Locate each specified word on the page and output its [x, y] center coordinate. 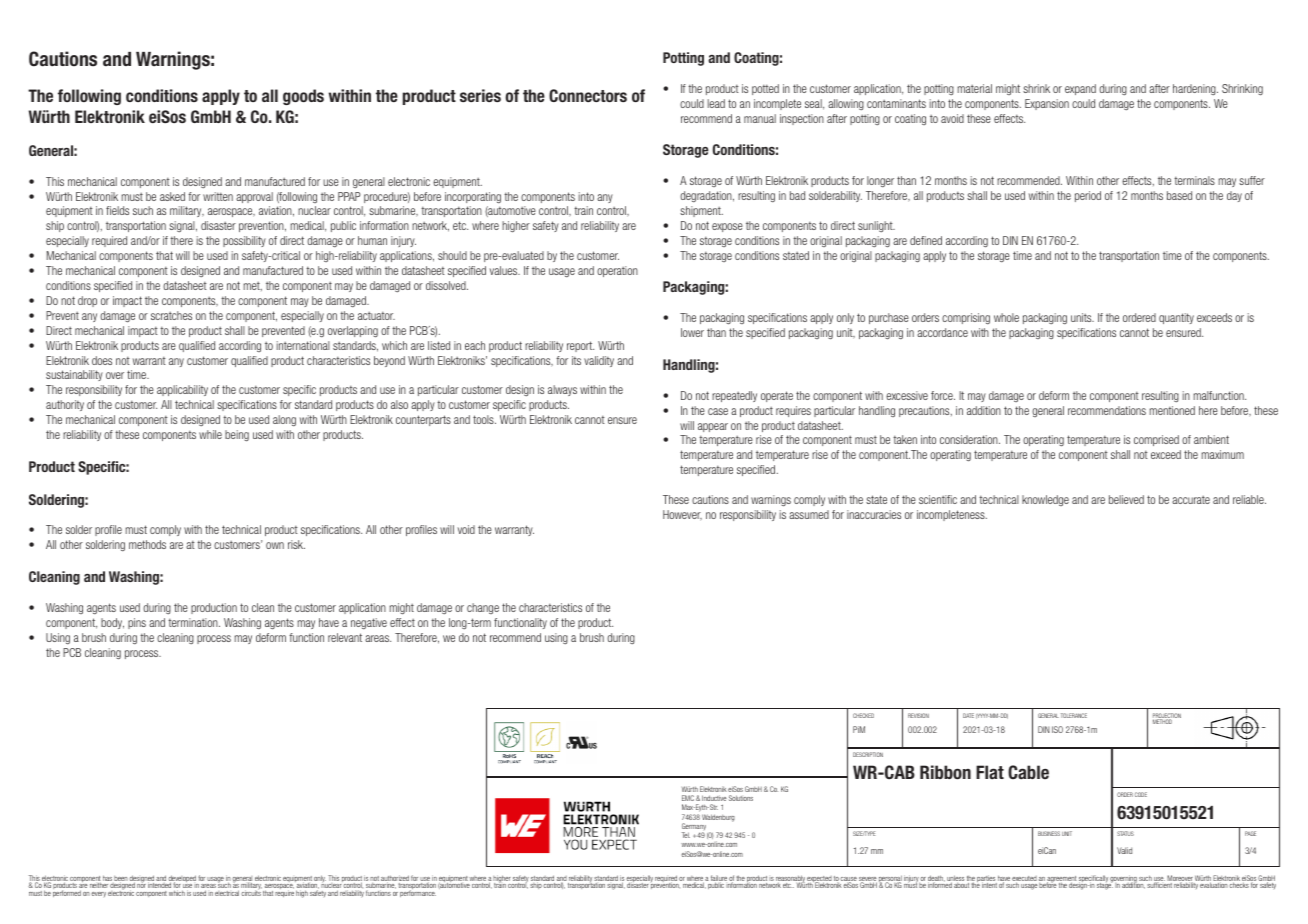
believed [1126, 499]
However [682, 515]
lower [692, 332]
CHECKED [863, 715]
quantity [1176, 318]
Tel [686, 835]
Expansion [1047, 104]
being [237, 436]
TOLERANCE [1074, 715]
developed [182, 880]
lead [716, 103]
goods [303, 97]
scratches [171, 315]
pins [137, 623]
